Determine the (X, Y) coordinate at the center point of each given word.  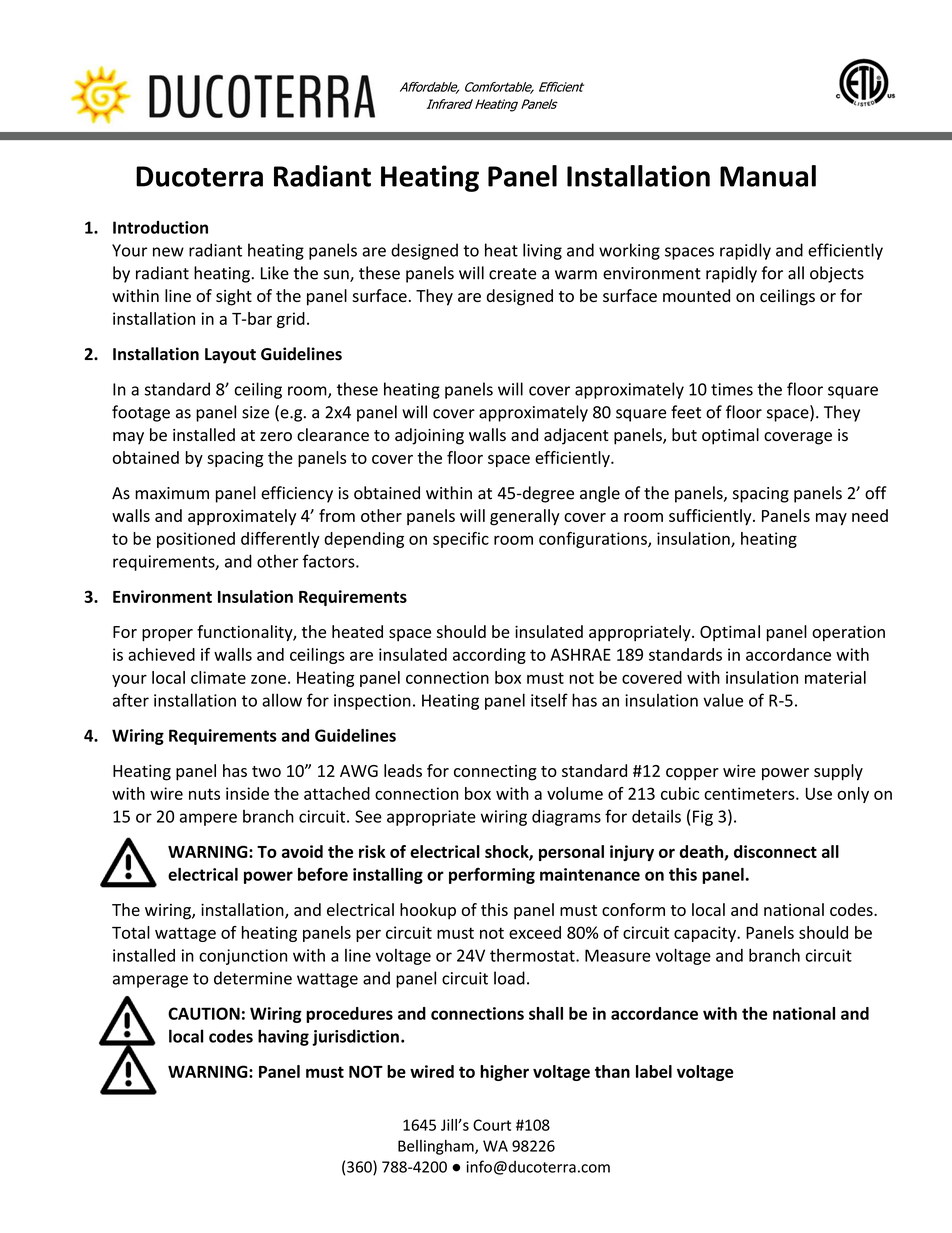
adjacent (576, 436)
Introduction (160, 227)
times (732, 389)
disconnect (775, 851)
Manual (768, 176)
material (835, 677)
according (489, 656)
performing (492, 876)
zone (268, 679)
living (542, 251)
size (255, 412)
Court (492, 1125)
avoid (302, 851)
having (283, 1037)
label (654, 1071)
